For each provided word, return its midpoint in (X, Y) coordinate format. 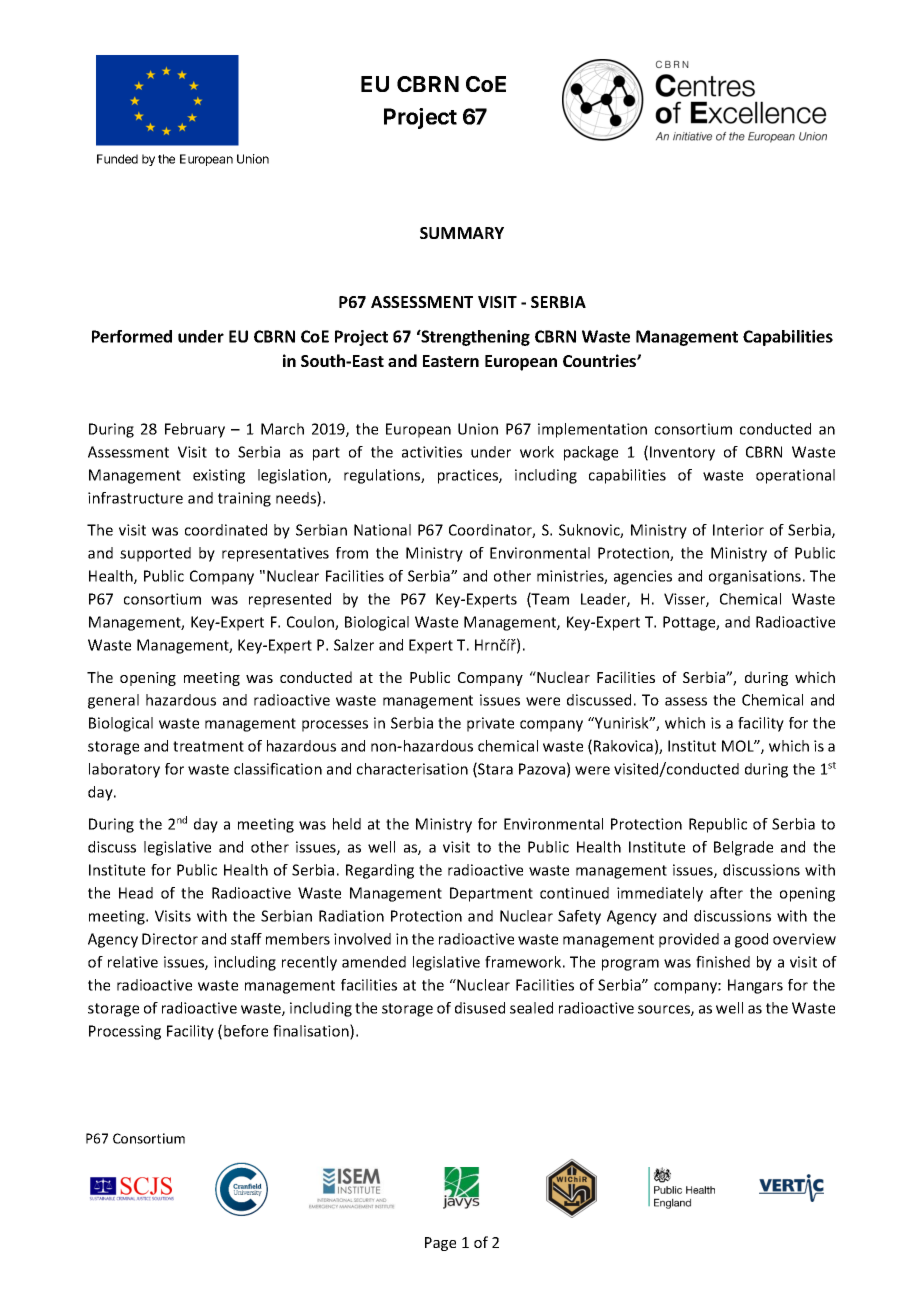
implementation (592, 430)
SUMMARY (462, 233)
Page (440, 1244)
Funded (117, 159)
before (246, 1031)
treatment (208, 746)
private (490, 724)
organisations (755, 577)
